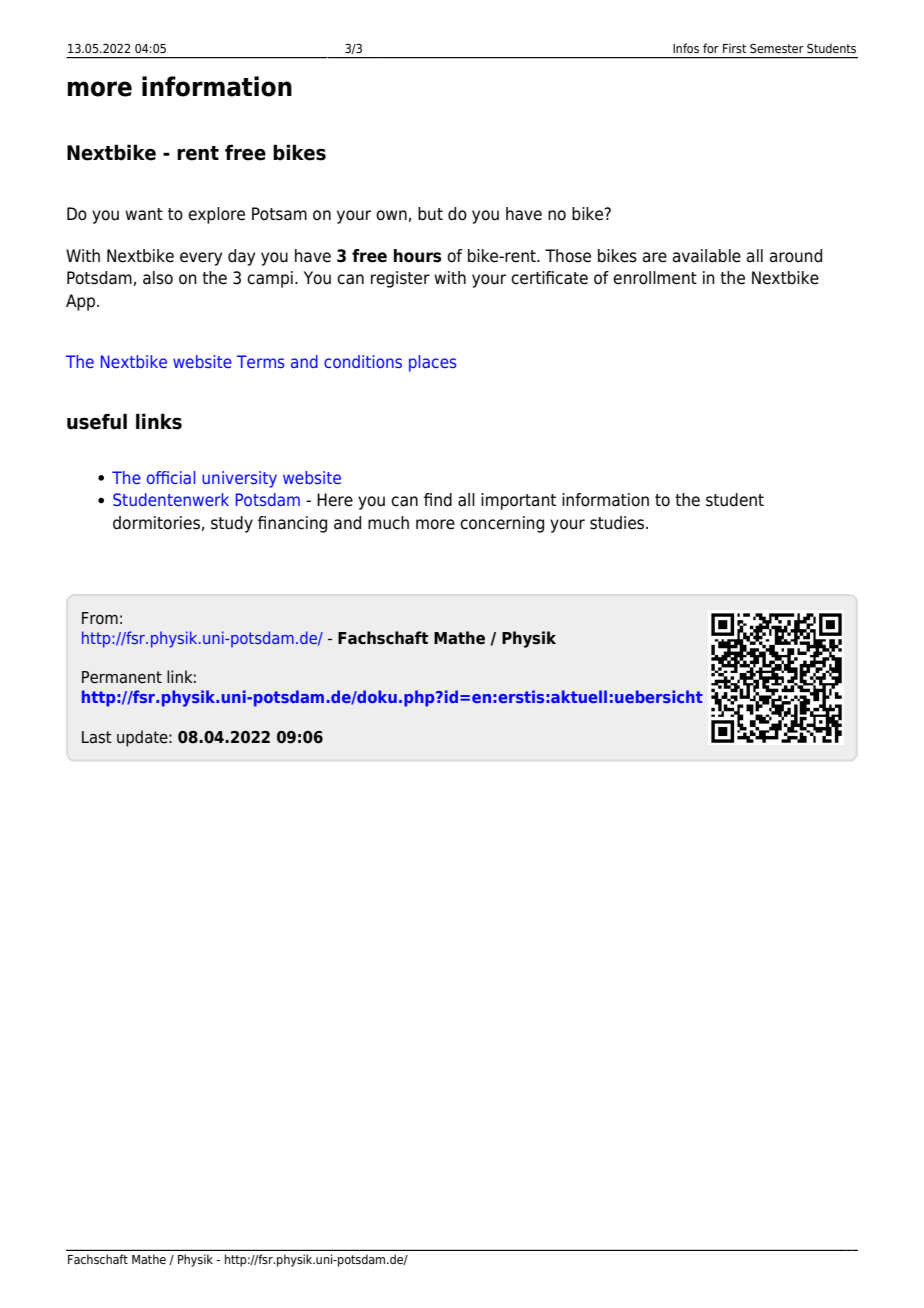  What do you see at coordinates (156, 523) in the image?
I see `dormitories` at bounding box center [156, 523].
